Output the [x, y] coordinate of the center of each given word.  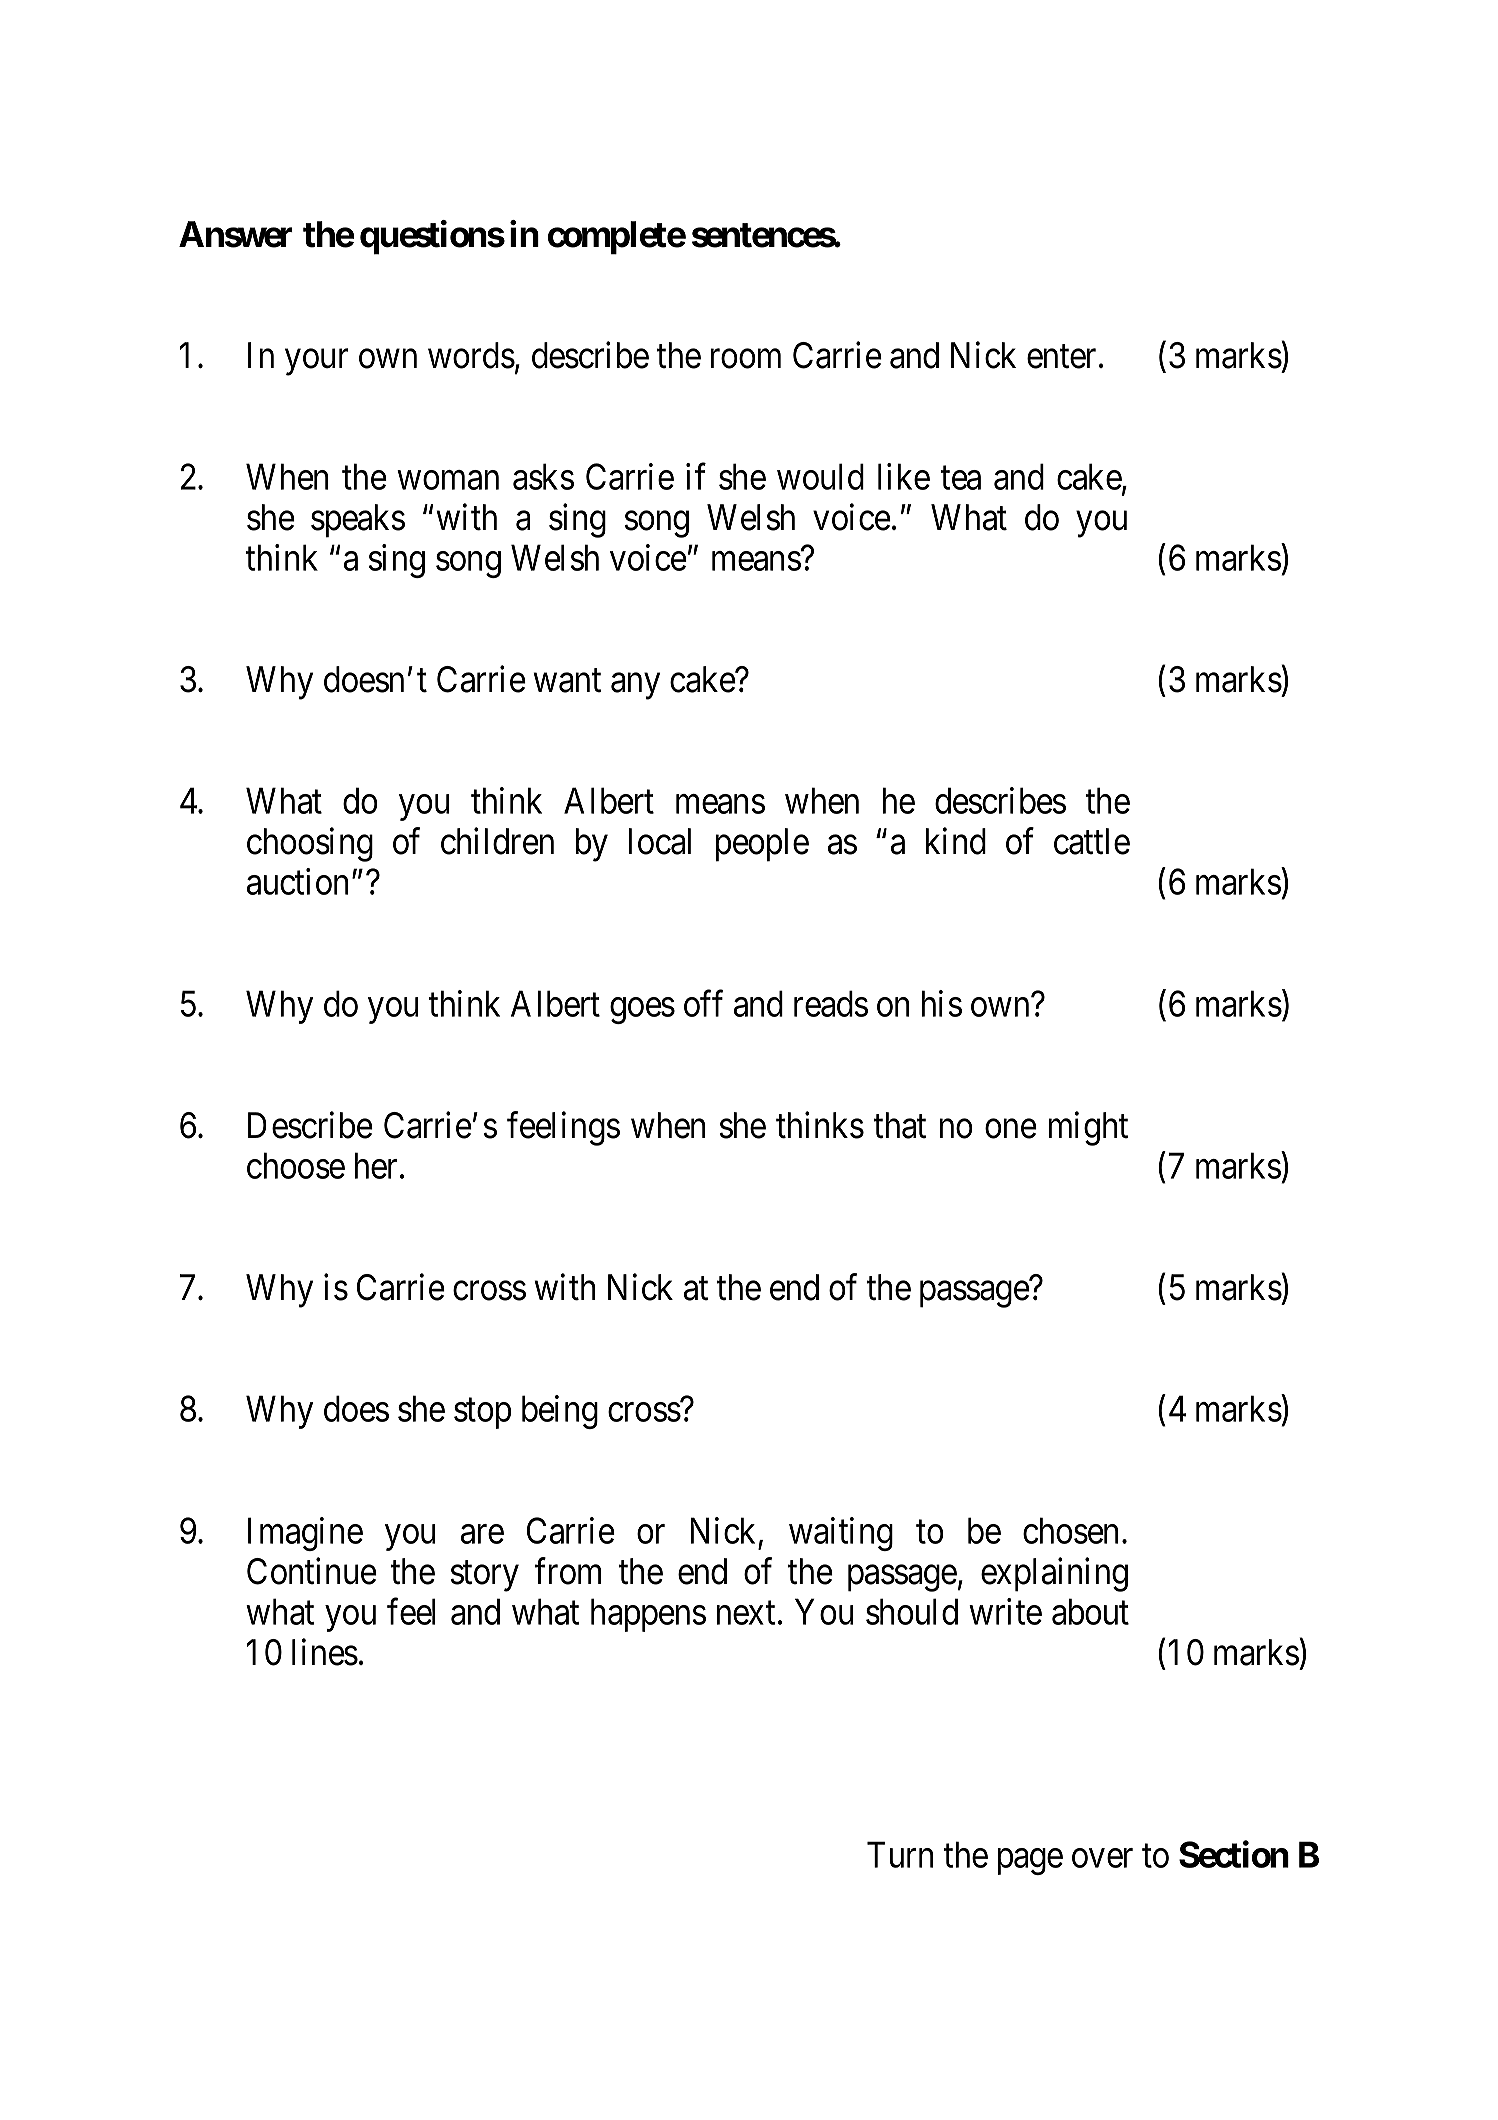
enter [1061, 357]
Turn [900, 1855]
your [316, 362]
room [746, 359]
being [560, 1412]
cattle [1092, 841]
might [1088, 1129]
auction [297, 881]
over [1102, 1858]
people [762, 845]
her [376, 1165]
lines [325, 1652]
